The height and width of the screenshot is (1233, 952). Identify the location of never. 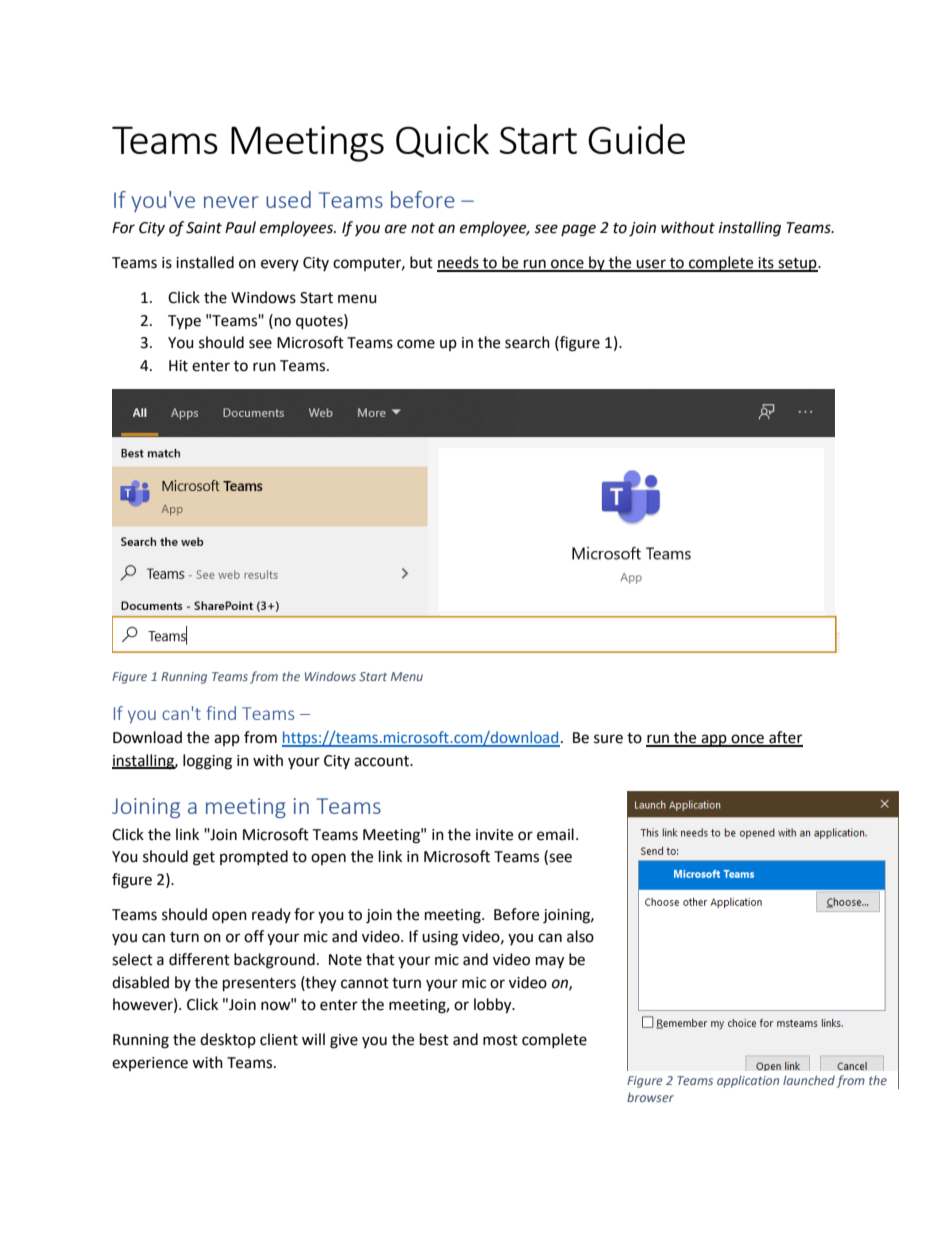
(231, 202).
